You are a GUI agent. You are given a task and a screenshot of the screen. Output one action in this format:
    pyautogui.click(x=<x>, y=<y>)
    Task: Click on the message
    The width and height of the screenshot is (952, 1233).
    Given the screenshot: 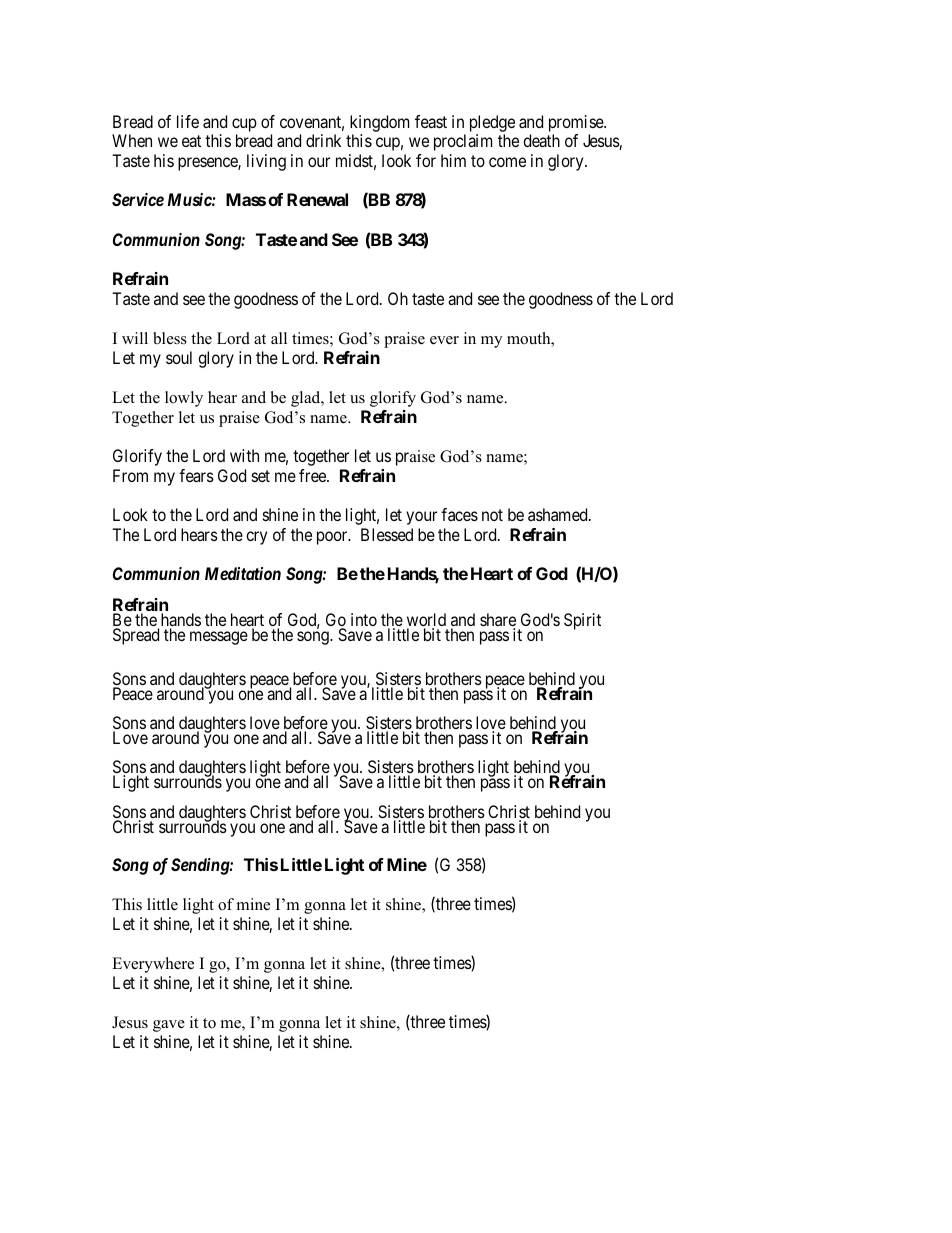 What is the action you would take?
    pyautogui.click(x=219, y=638)
